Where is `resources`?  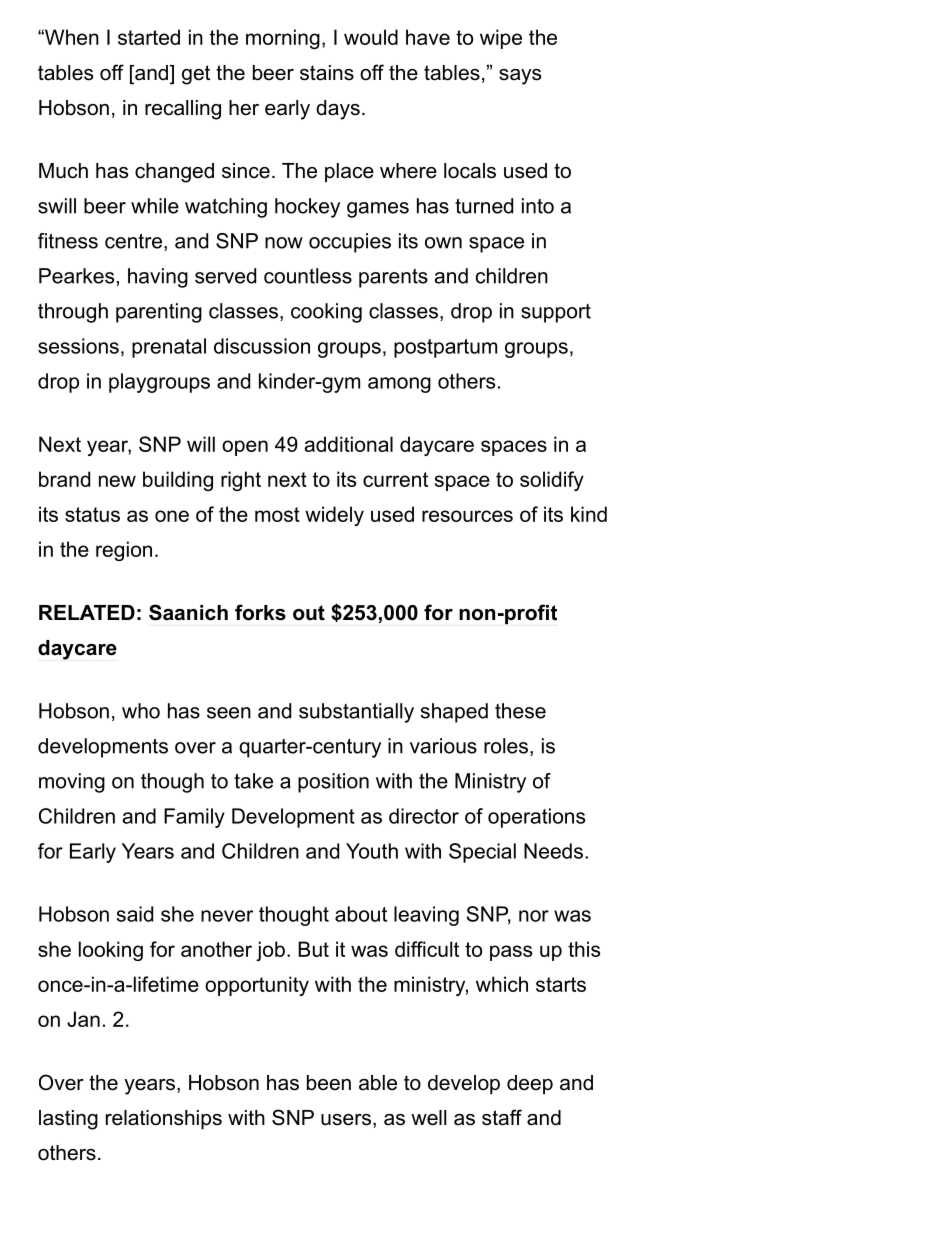 resources is located at coordinates (467, 516).
